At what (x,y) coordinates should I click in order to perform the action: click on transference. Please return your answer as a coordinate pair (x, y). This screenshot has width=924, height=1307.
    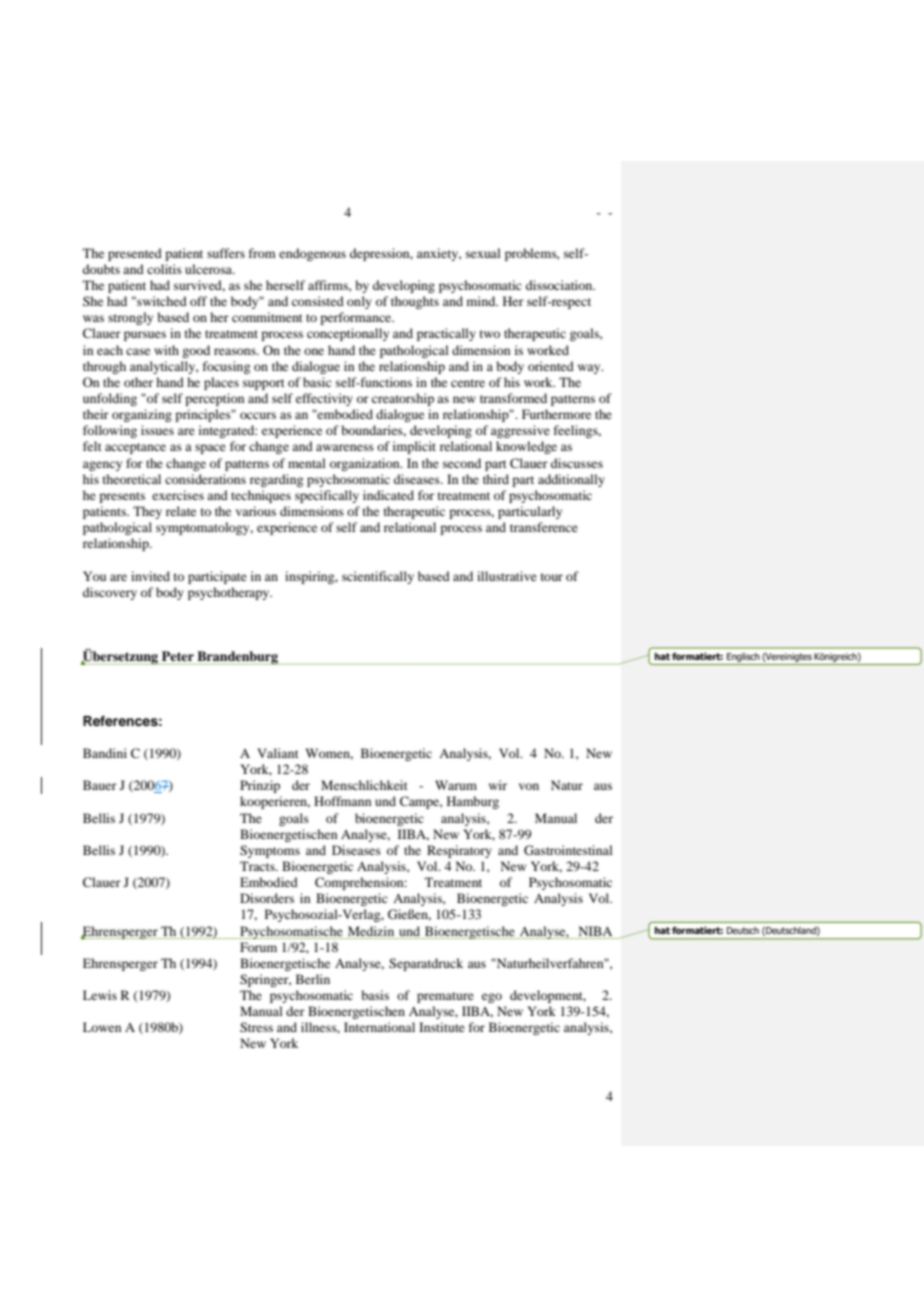
    Looking at the image, I should click on (544, 527).
